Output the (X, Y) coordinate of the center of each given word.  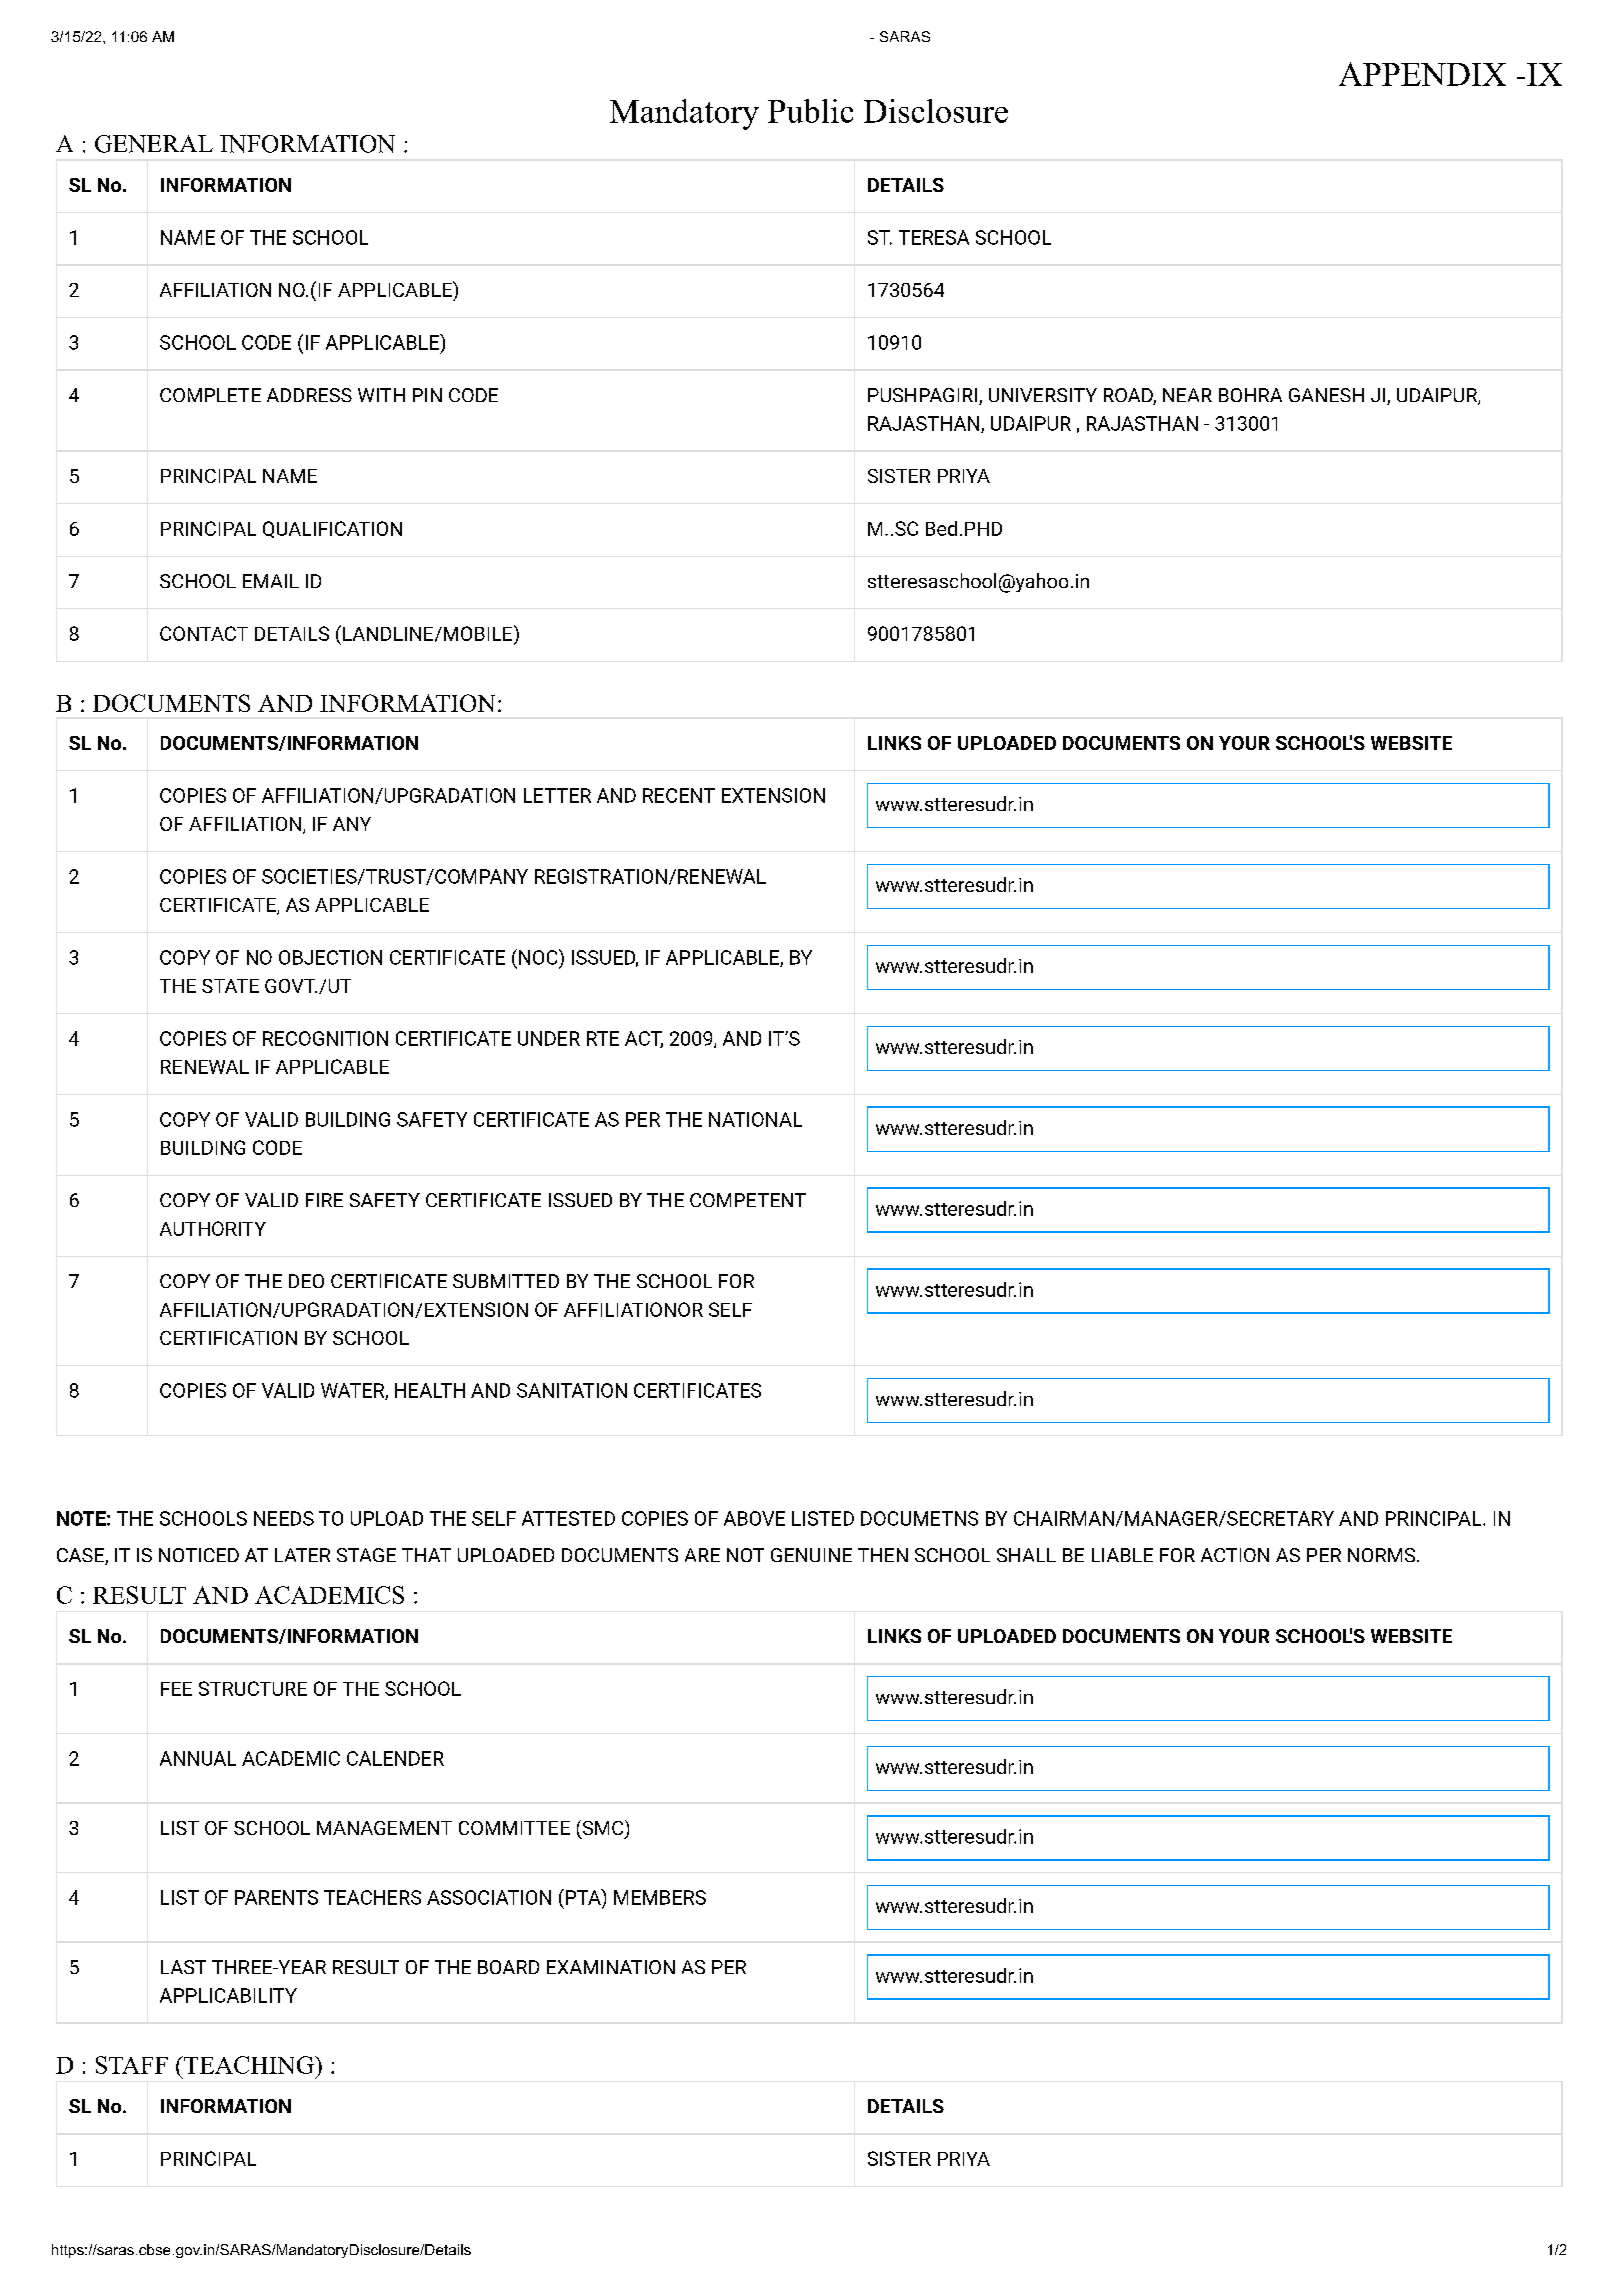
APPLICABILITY (228, 1995)
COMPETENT (748, 1200)
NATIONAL (755, 1119)
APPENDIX (1422, 74)
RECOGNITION (325, 1038)
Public (810, 111)
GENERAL (154, 144)
